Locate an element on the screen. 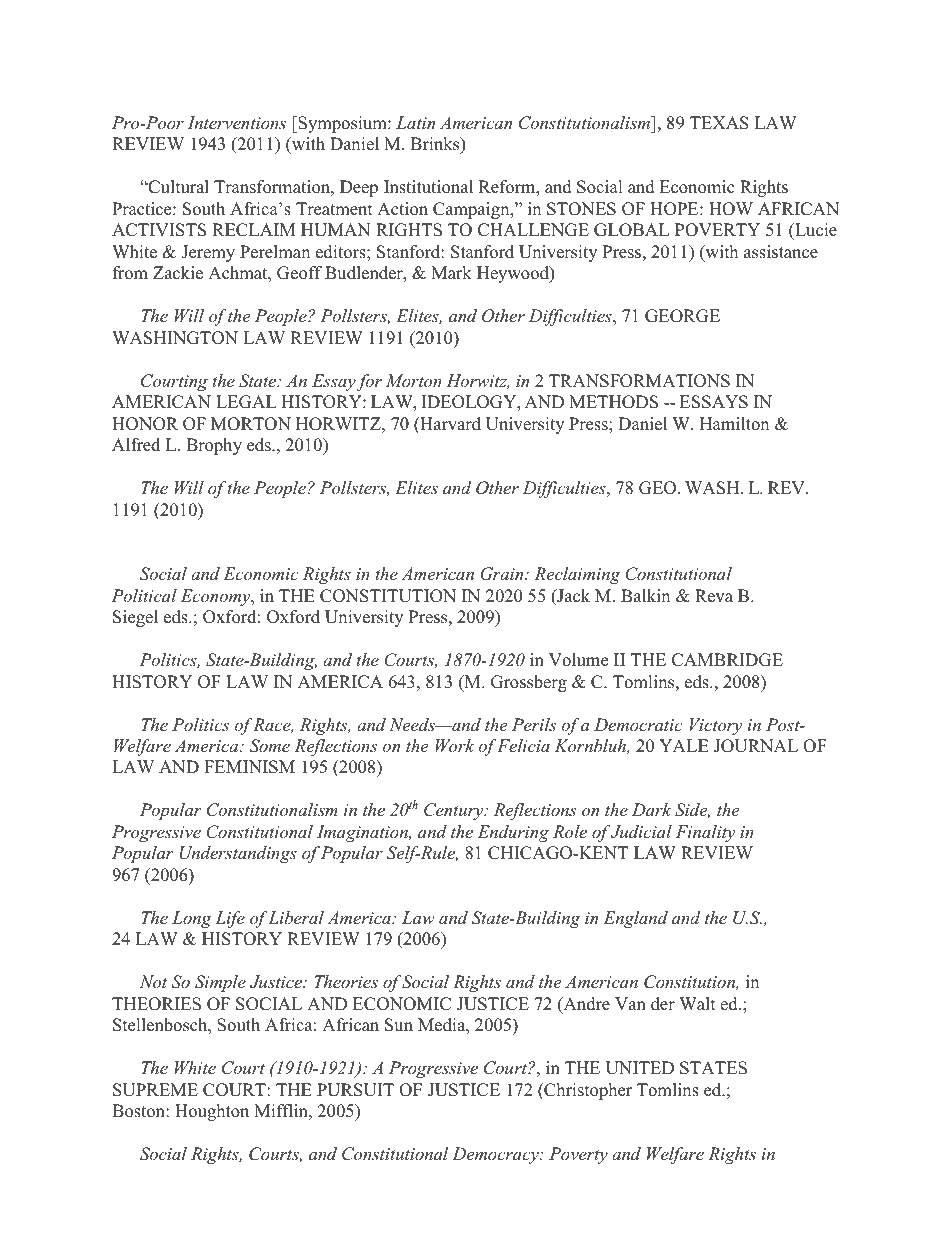 Image resolution: width=952 pixels, height=1233 pixels. Alfred is located at coordinates (136, 445).
